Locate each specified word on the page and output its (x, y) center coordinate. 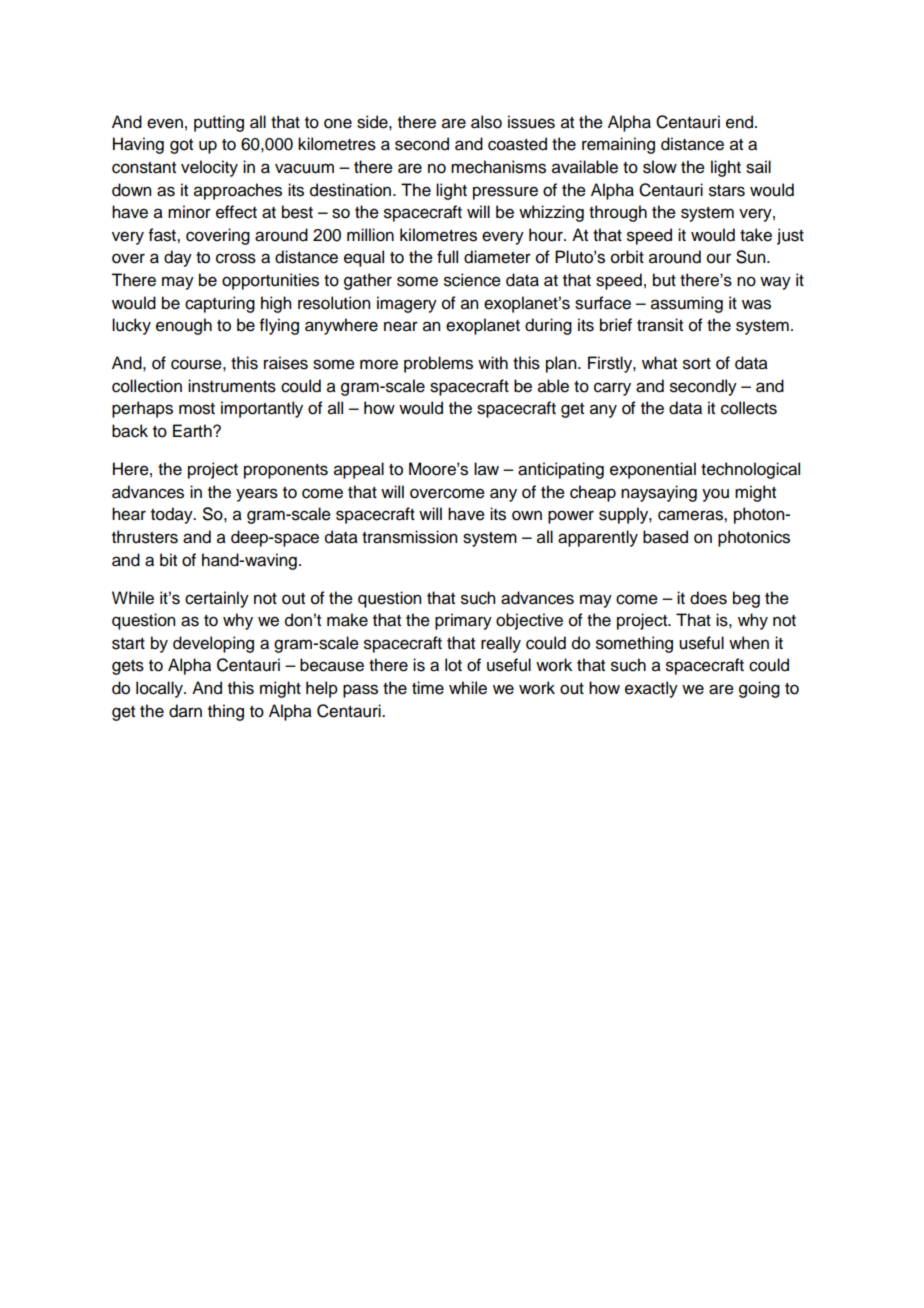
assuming (687, 304)
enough (184, 326)
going (759, 689)
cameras (691, 515)
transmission (409, 537)
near (401, 326)
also (486, 122)
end (741, 122)
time (428, 688)
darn (185, 711)
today (173, 515)
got (181, 146)
